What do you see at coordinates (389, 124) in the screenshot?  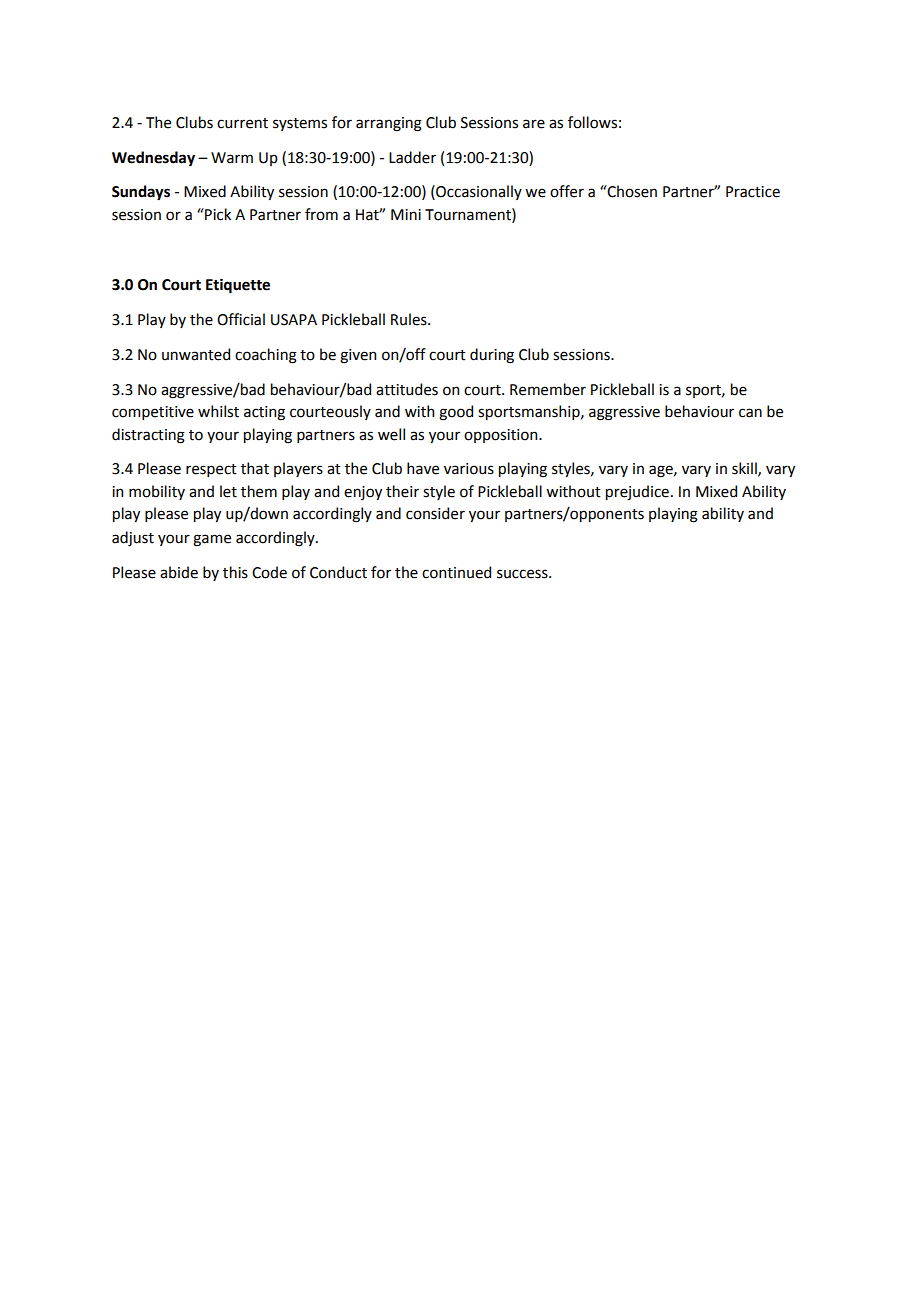 I see `arranging` at bounding box center [389, 124].
